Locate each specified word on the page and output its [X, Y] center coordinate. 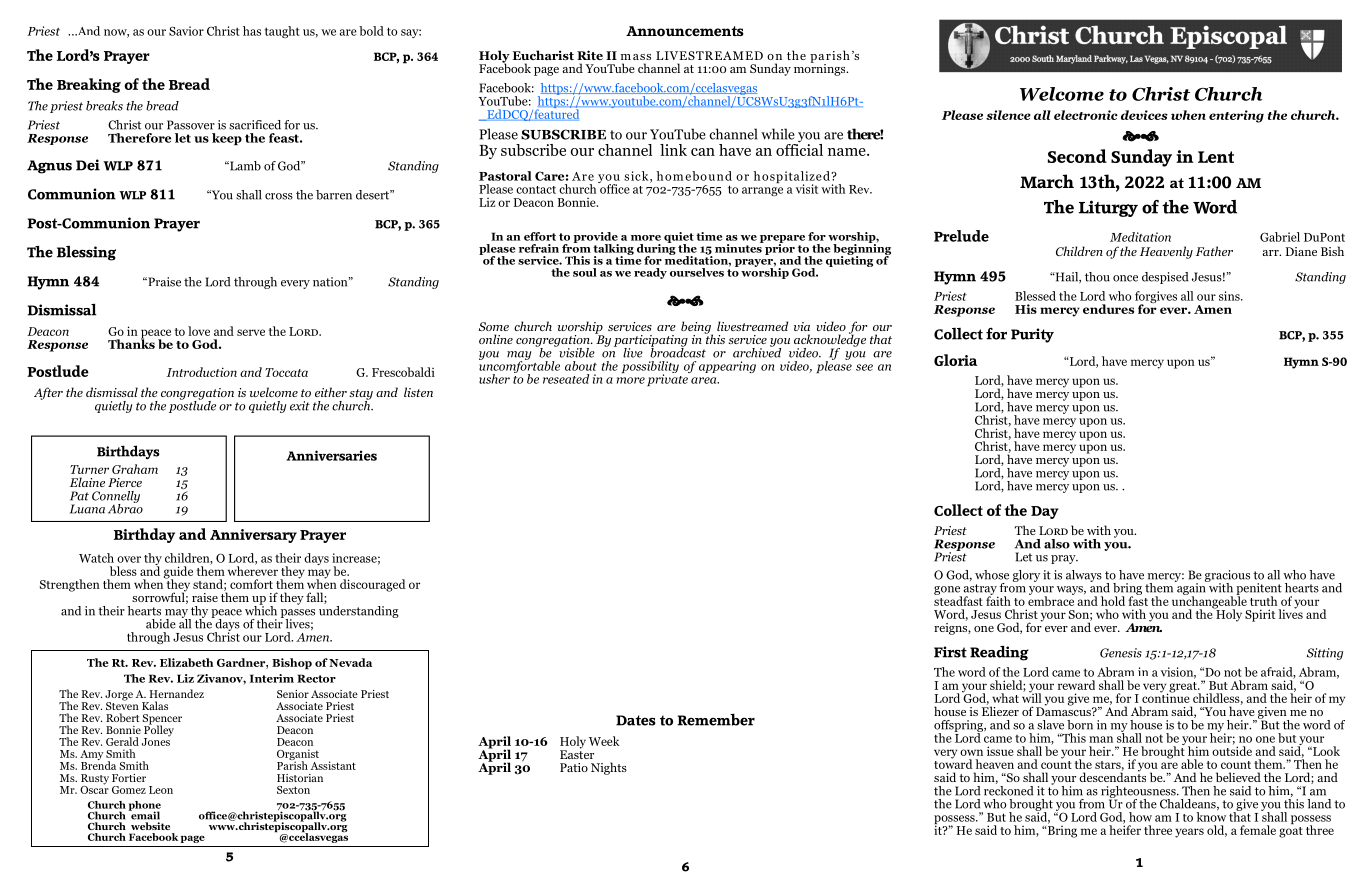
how [1140, 817]
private [668, 379]
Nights [609, 768]
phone [145, 807]
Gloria [955, 360]
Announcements [685, 31]
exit [300, 406]
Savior [186, 31]
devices [1144, 115]
